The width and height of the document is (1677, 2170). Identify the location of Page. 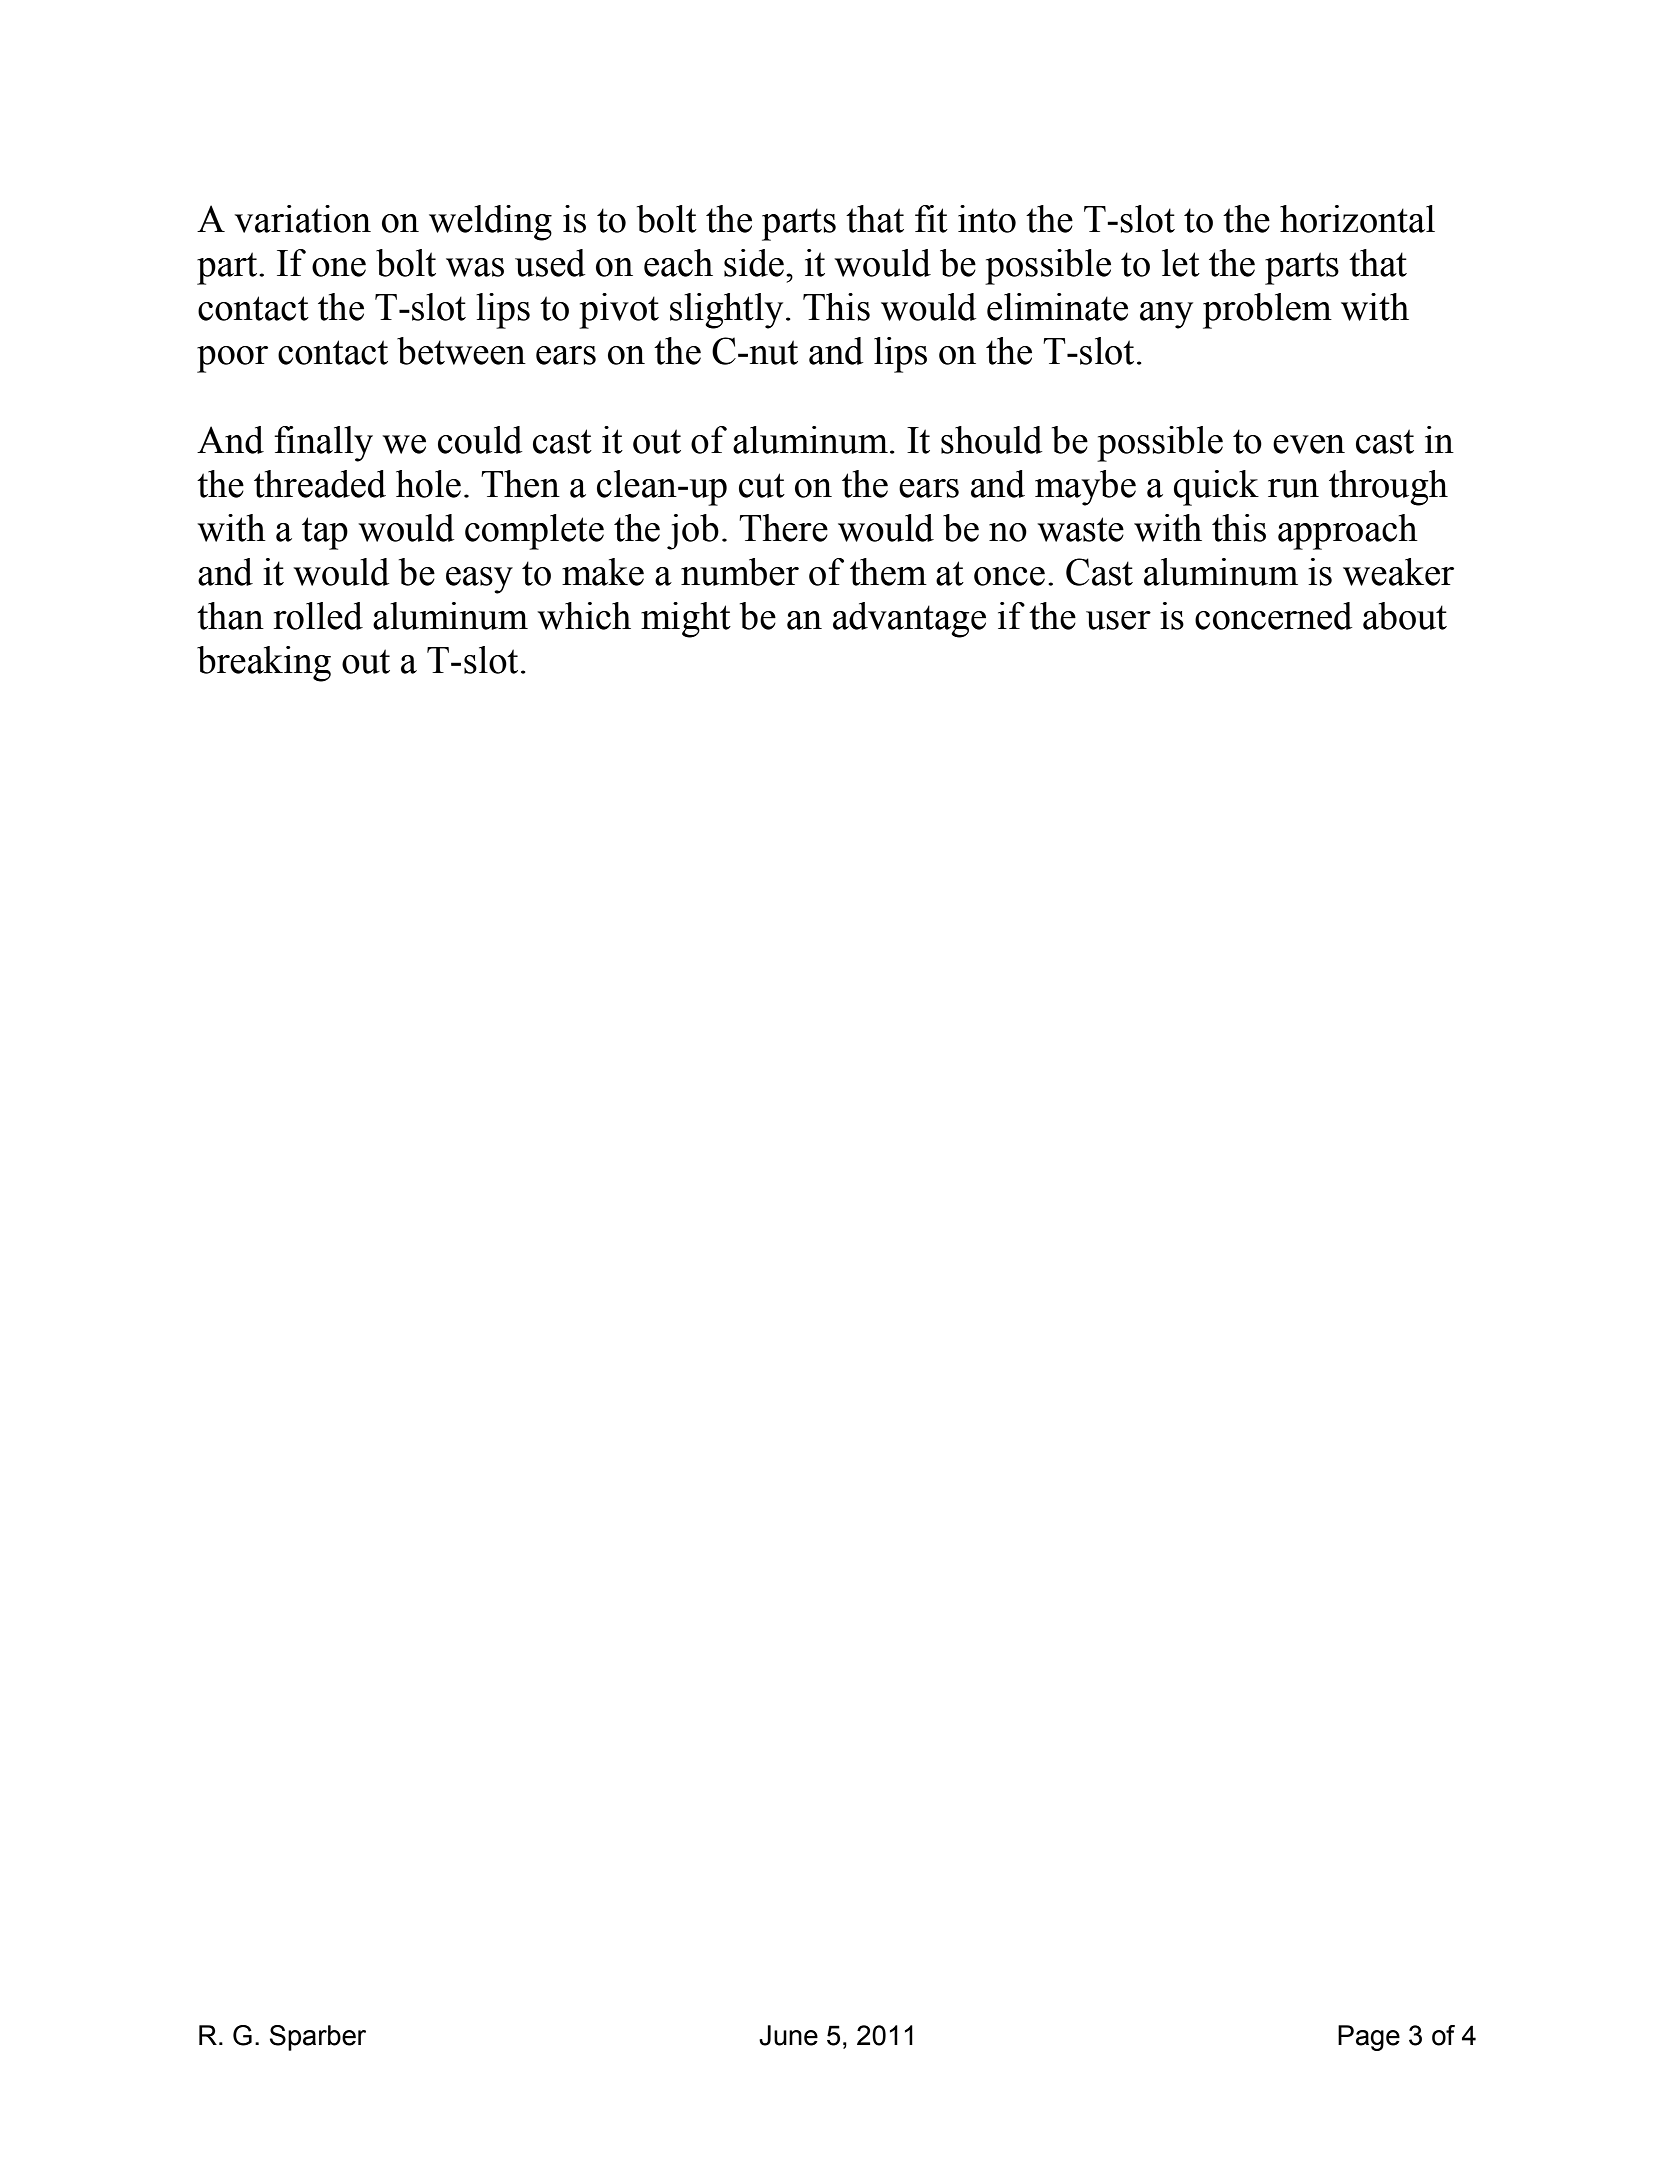
(1369, 2038).
